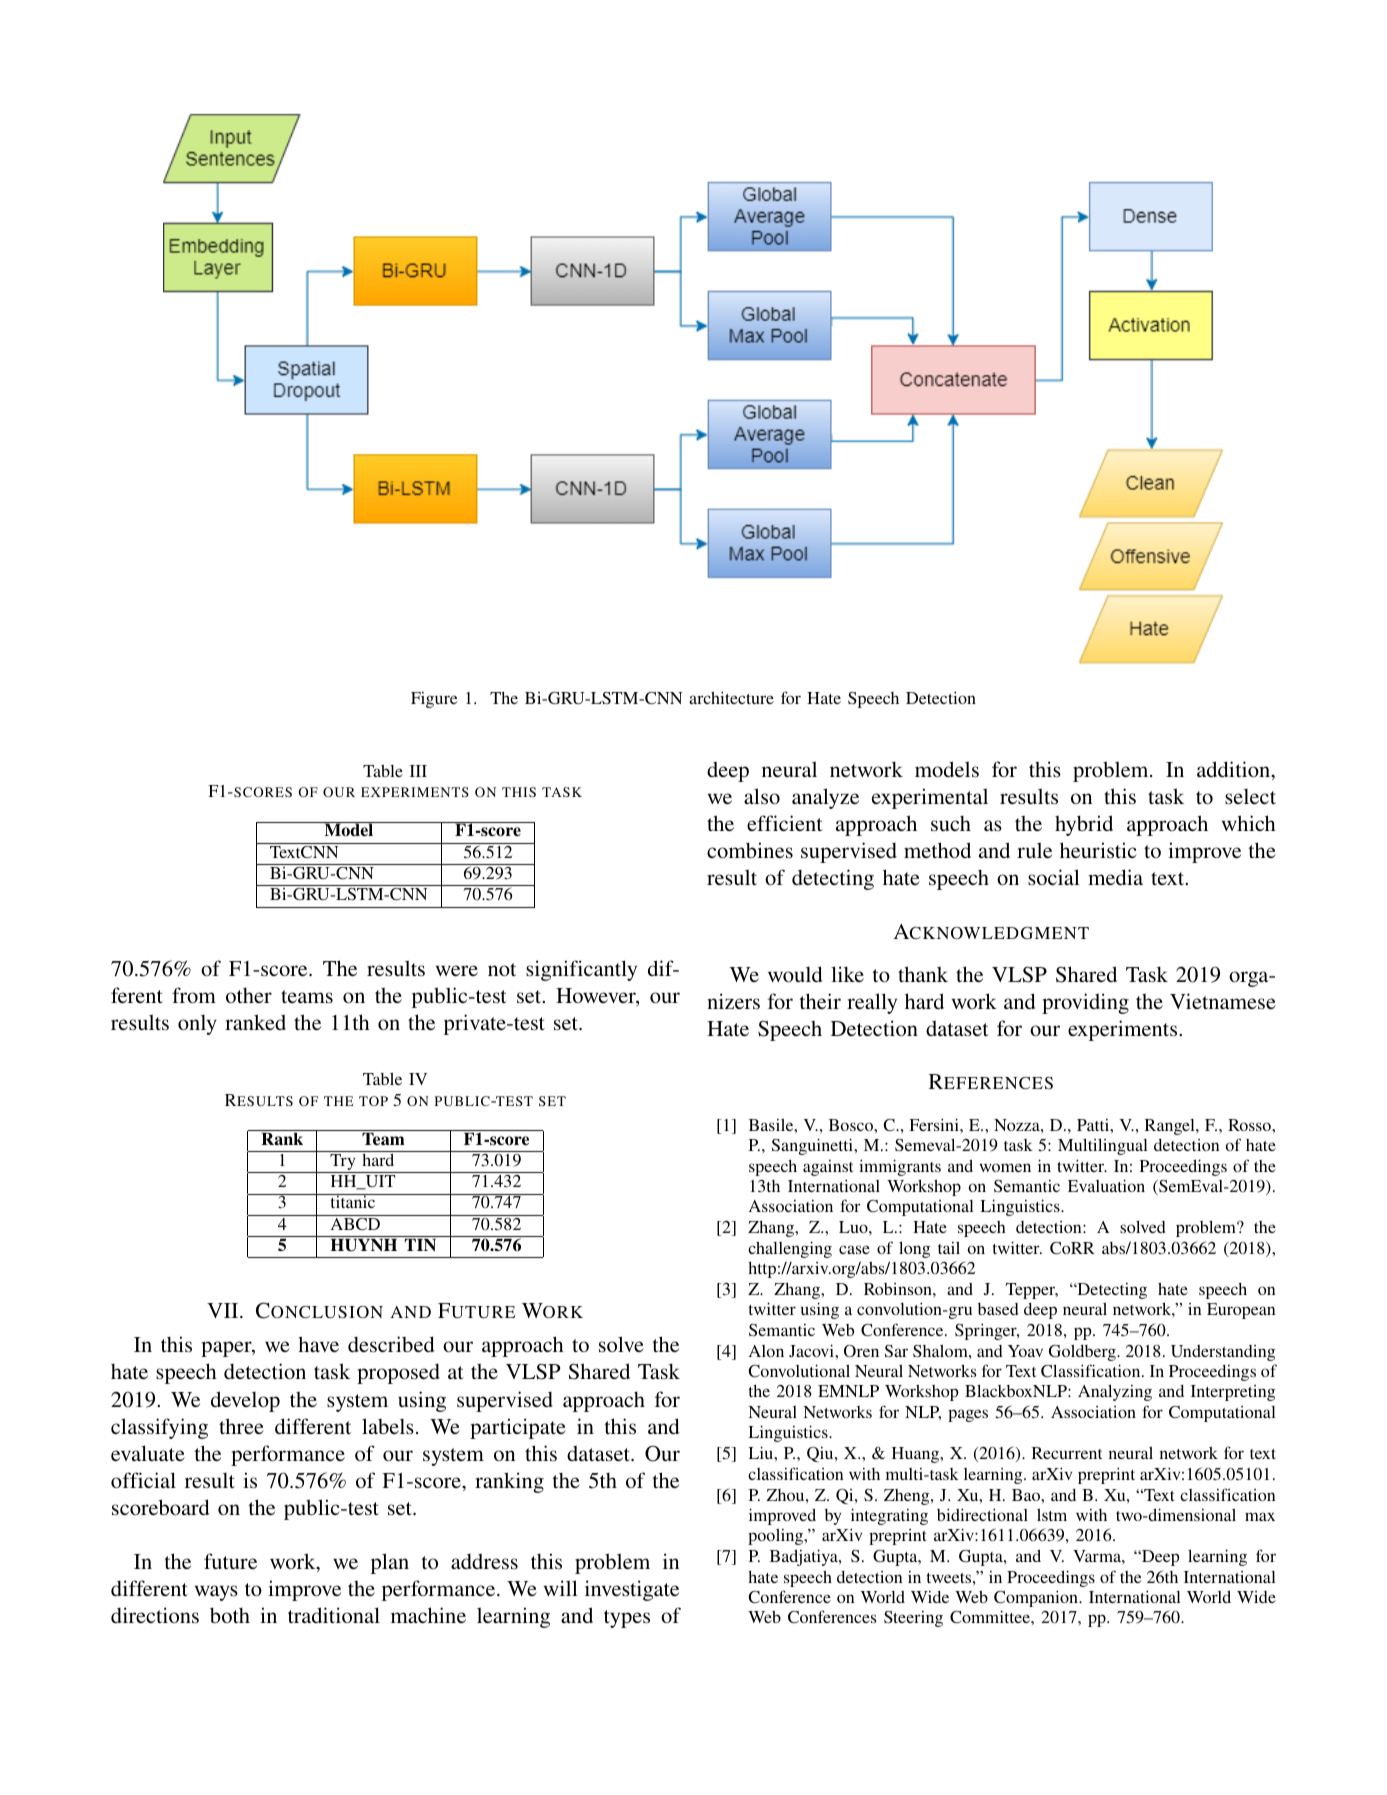  I want to click on Figure, so click(434, 700).
